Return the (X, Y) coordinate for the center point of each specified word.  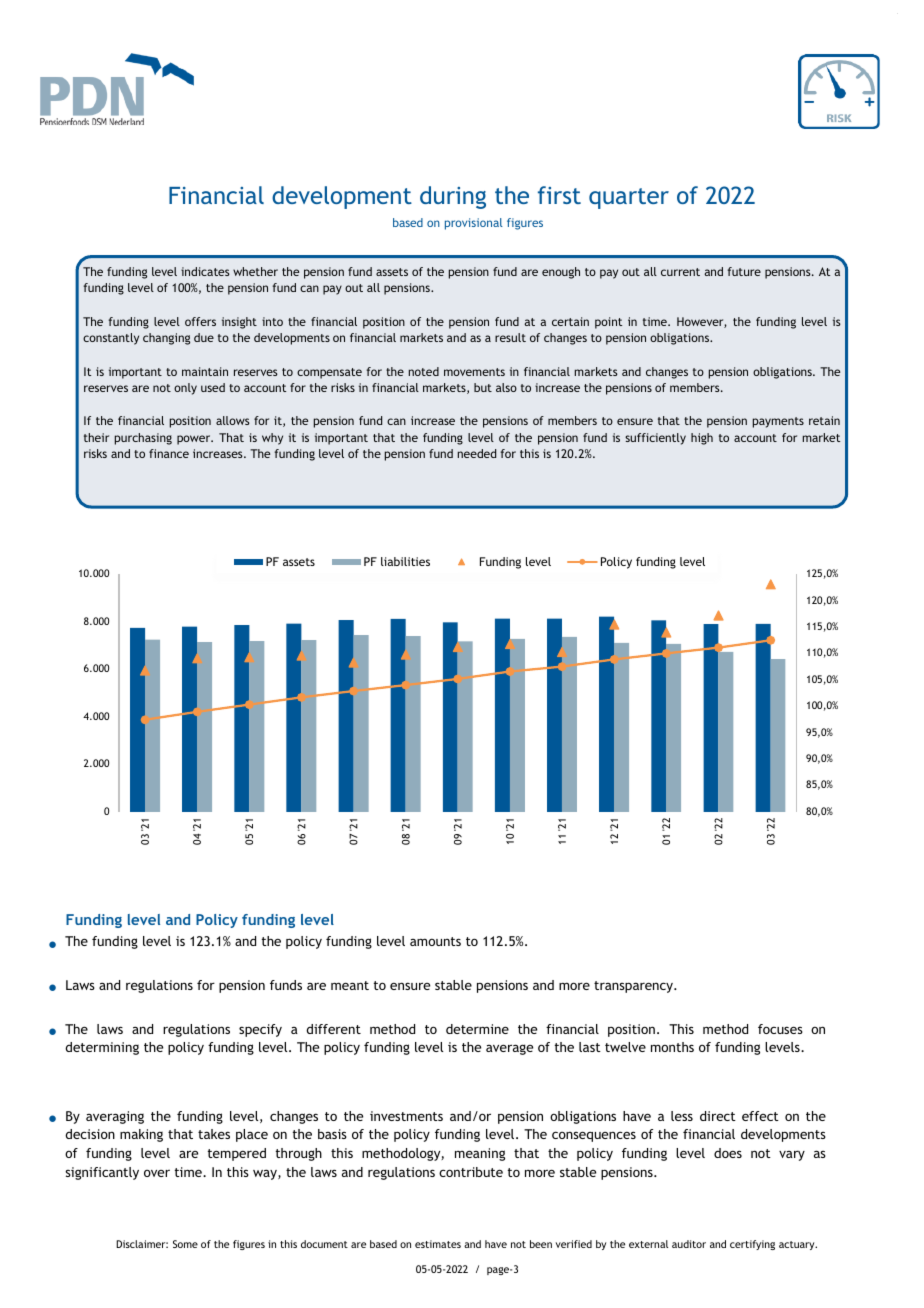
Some (185, 1244)
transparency (635, 987)
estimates (438, 1244)
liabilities (405, 561)
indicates (205, 271)
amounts (435, 941)
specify (260, 1030)
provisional (474, 224)
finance (169, 453)
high (702, 439)
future (744, 271)
